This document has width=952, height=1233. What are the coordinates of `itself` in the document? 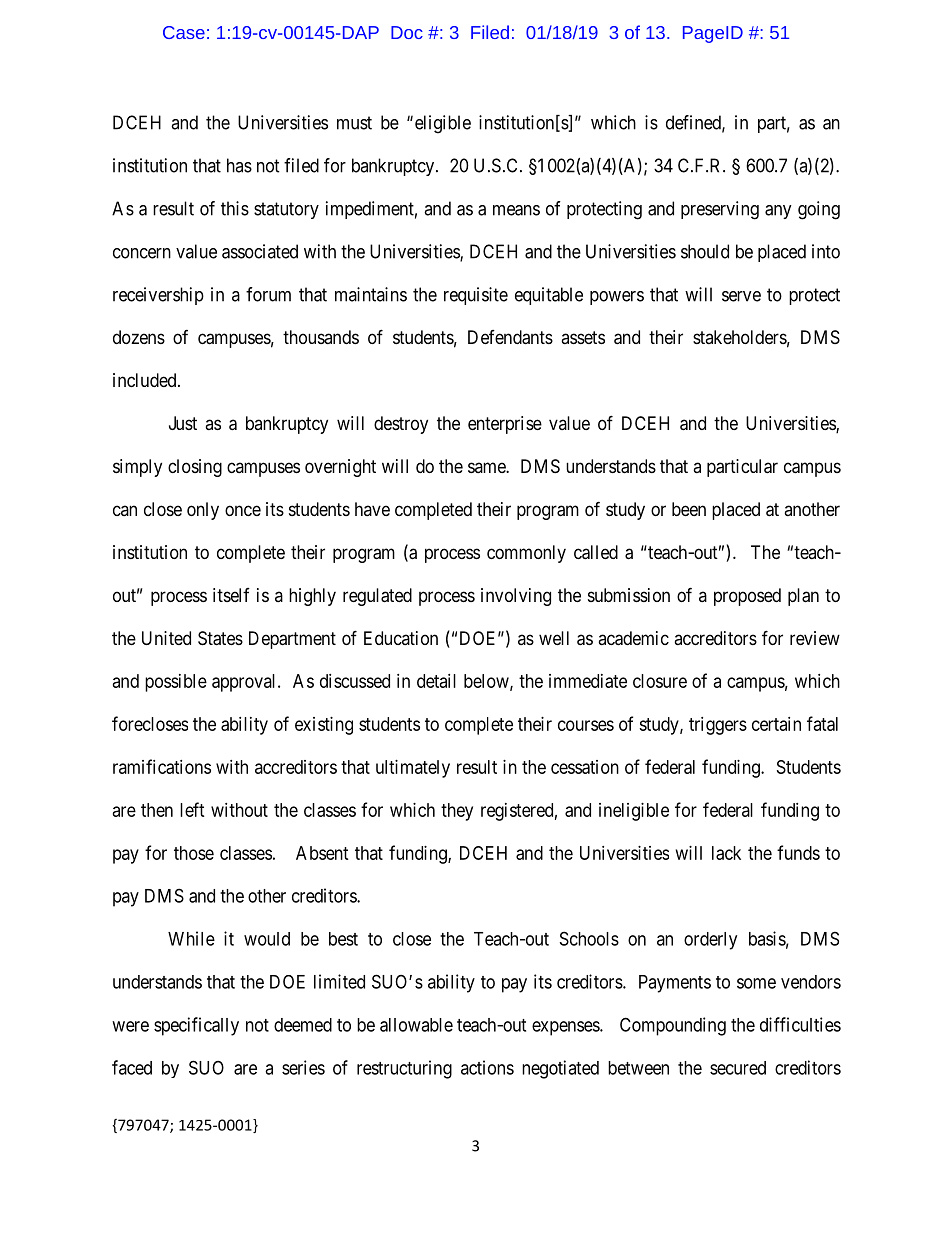 It's located at (231, 595).
